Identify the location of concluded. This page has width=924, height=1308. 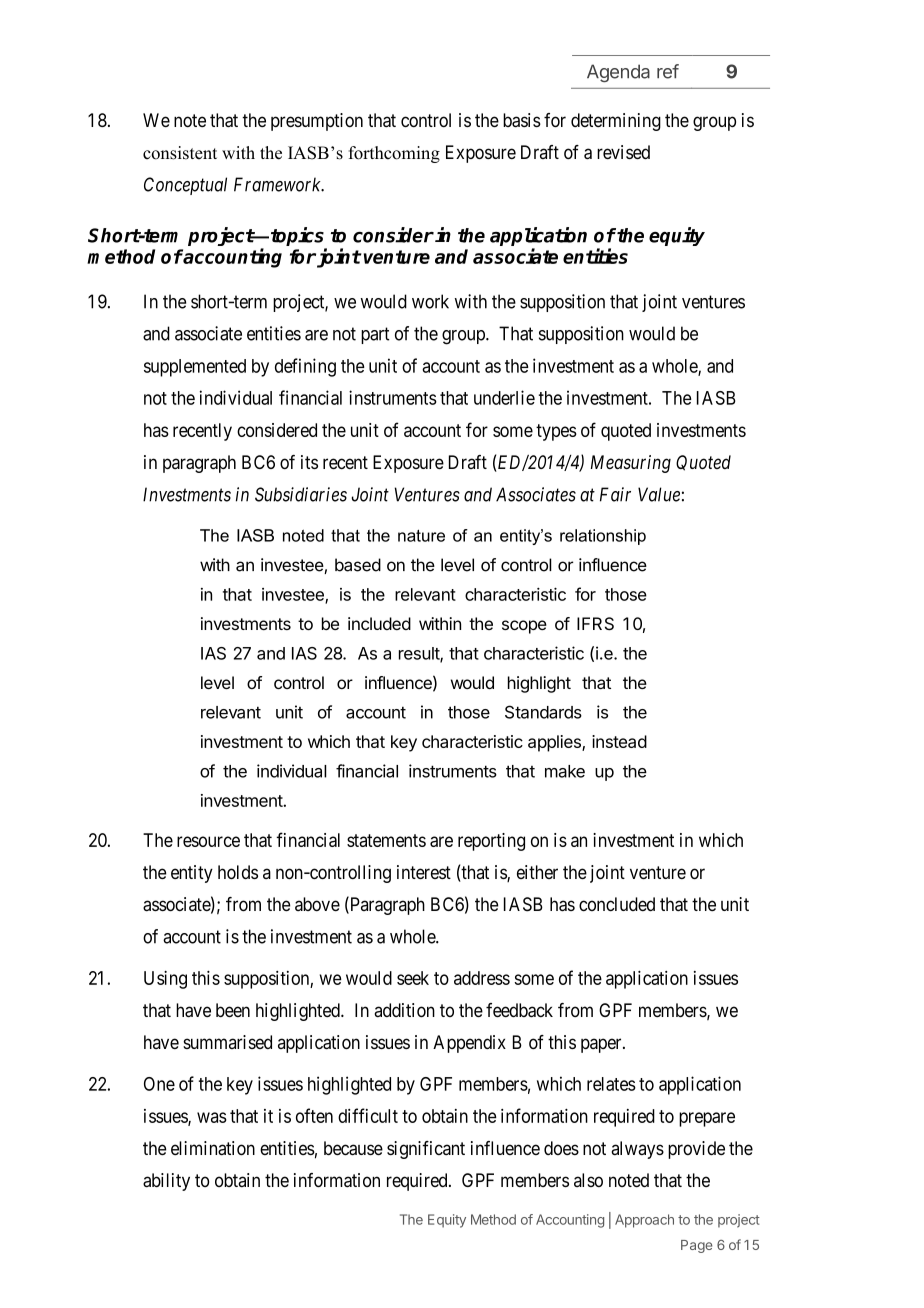
(617, 904).
